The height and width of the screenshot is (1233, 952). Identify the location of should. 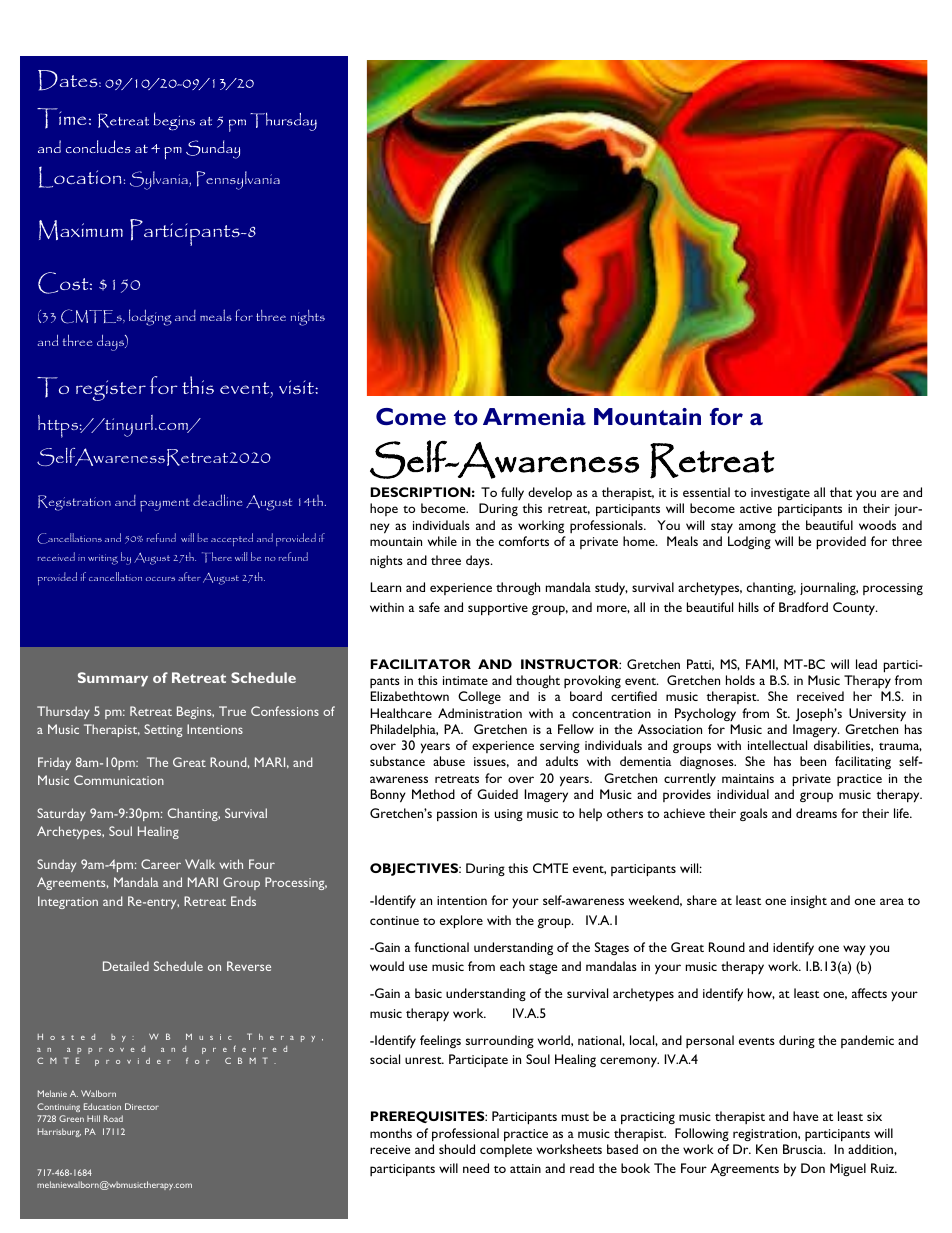
(457, 1149).
